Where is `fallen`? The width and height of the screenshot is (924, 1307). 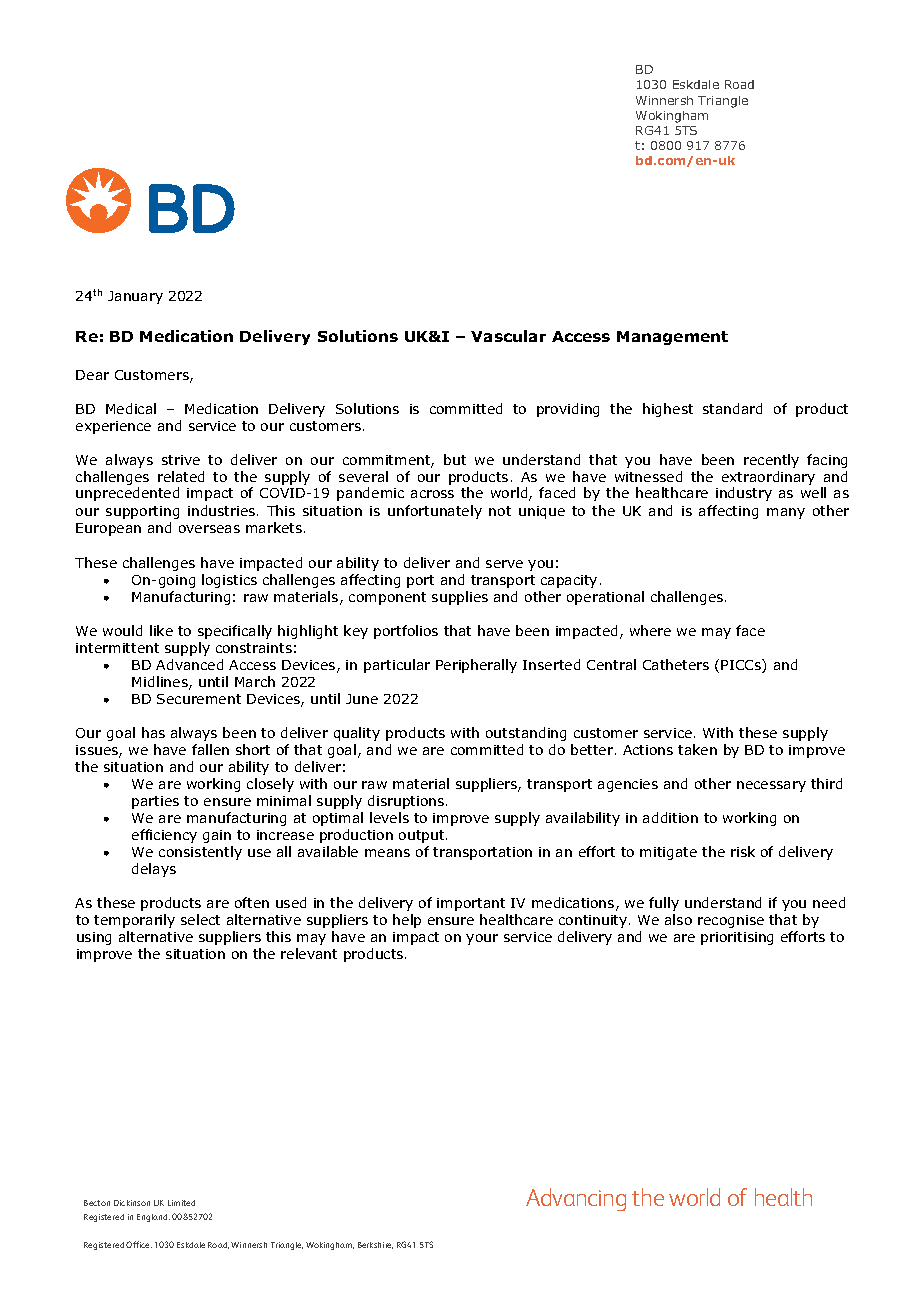 fallen is located at coordinates (210, 749).
